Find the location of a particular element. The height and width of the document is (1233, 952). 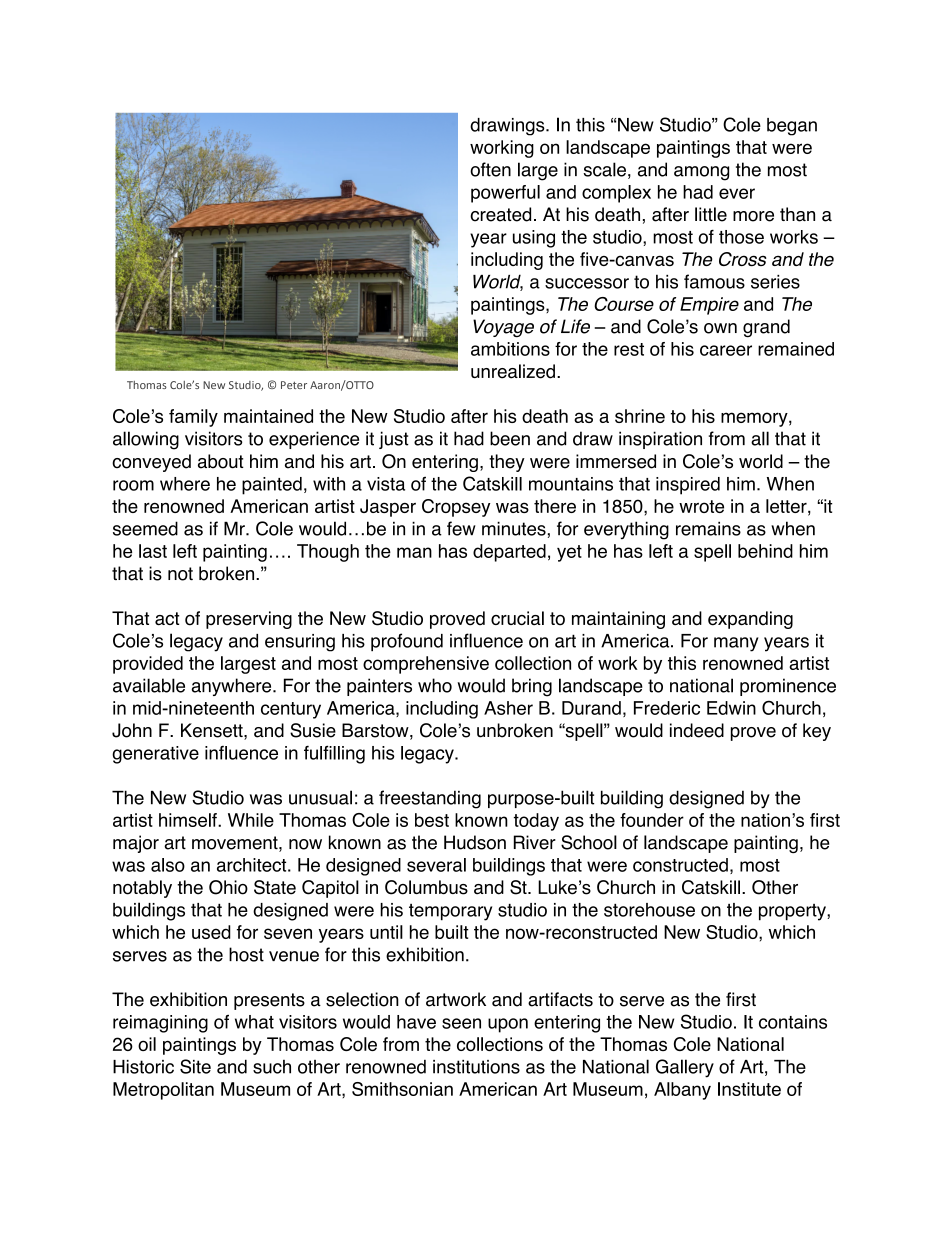

Site is located at coordinates (195, 1066).
